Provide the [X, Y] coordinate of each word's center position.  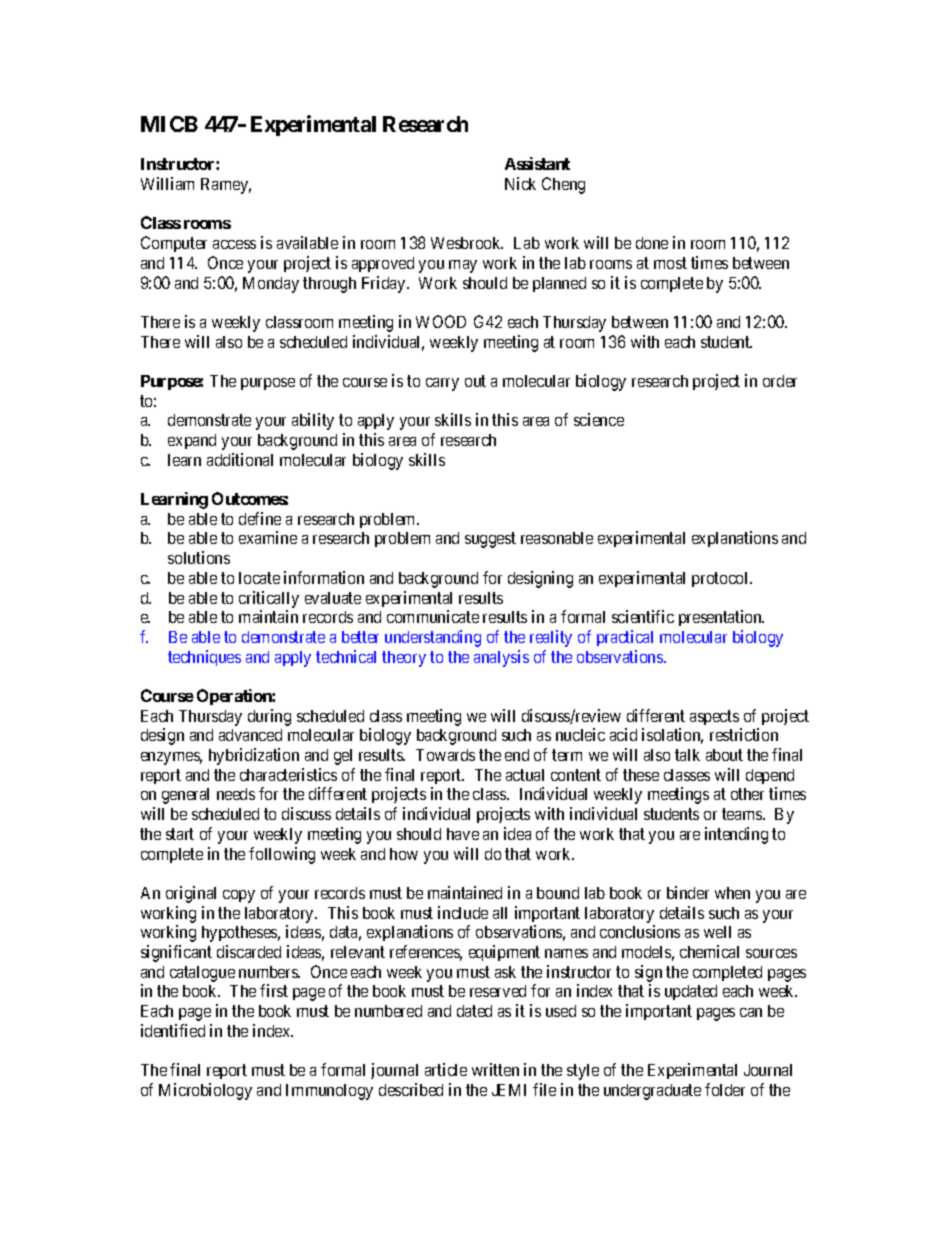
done [652, 243]
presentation [721, 618]
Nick [520, 183]
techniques [204, 658]
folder [725, 1089]
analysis [501, 658]
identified [173, 1030]
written [495, 1069]
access [234, 244]
